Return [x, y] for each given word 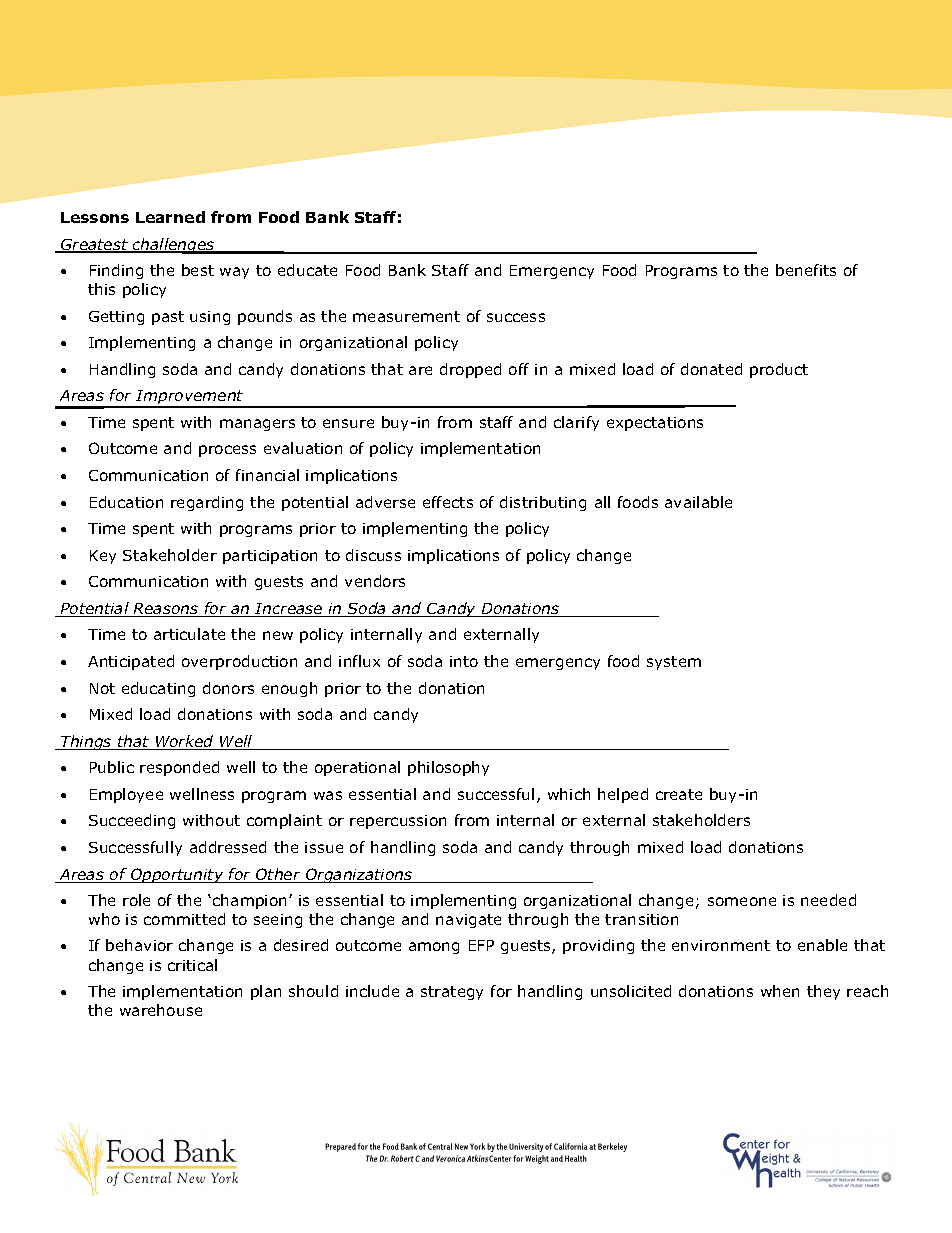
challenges [174, 246]
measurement [406, 316]
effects [448, 502]
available [698, 502]
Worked [185, 742]
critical [192, 965]
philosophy [448, 768]
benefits [806, 270]
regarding [207, 503]
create [679, 794]
